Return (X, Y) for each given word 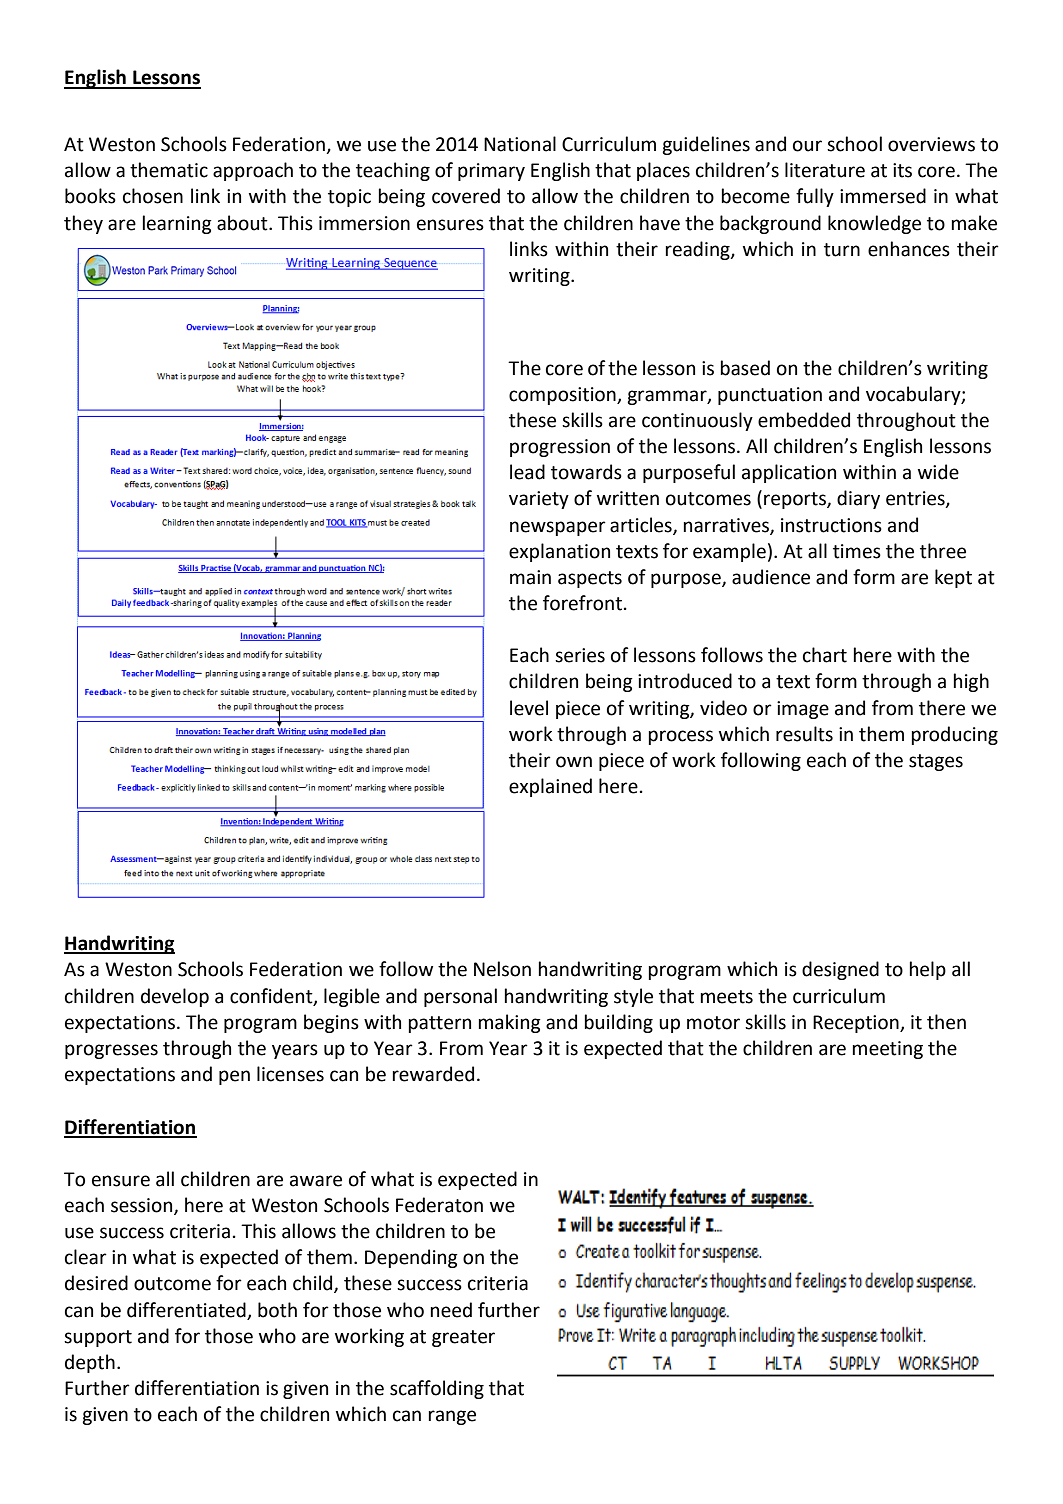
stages (936, 762)
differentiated (186, 1310)
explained (550, 787)
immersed (883, 196)
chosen (153, 196)
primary (491, 172)
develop (175, 997)
